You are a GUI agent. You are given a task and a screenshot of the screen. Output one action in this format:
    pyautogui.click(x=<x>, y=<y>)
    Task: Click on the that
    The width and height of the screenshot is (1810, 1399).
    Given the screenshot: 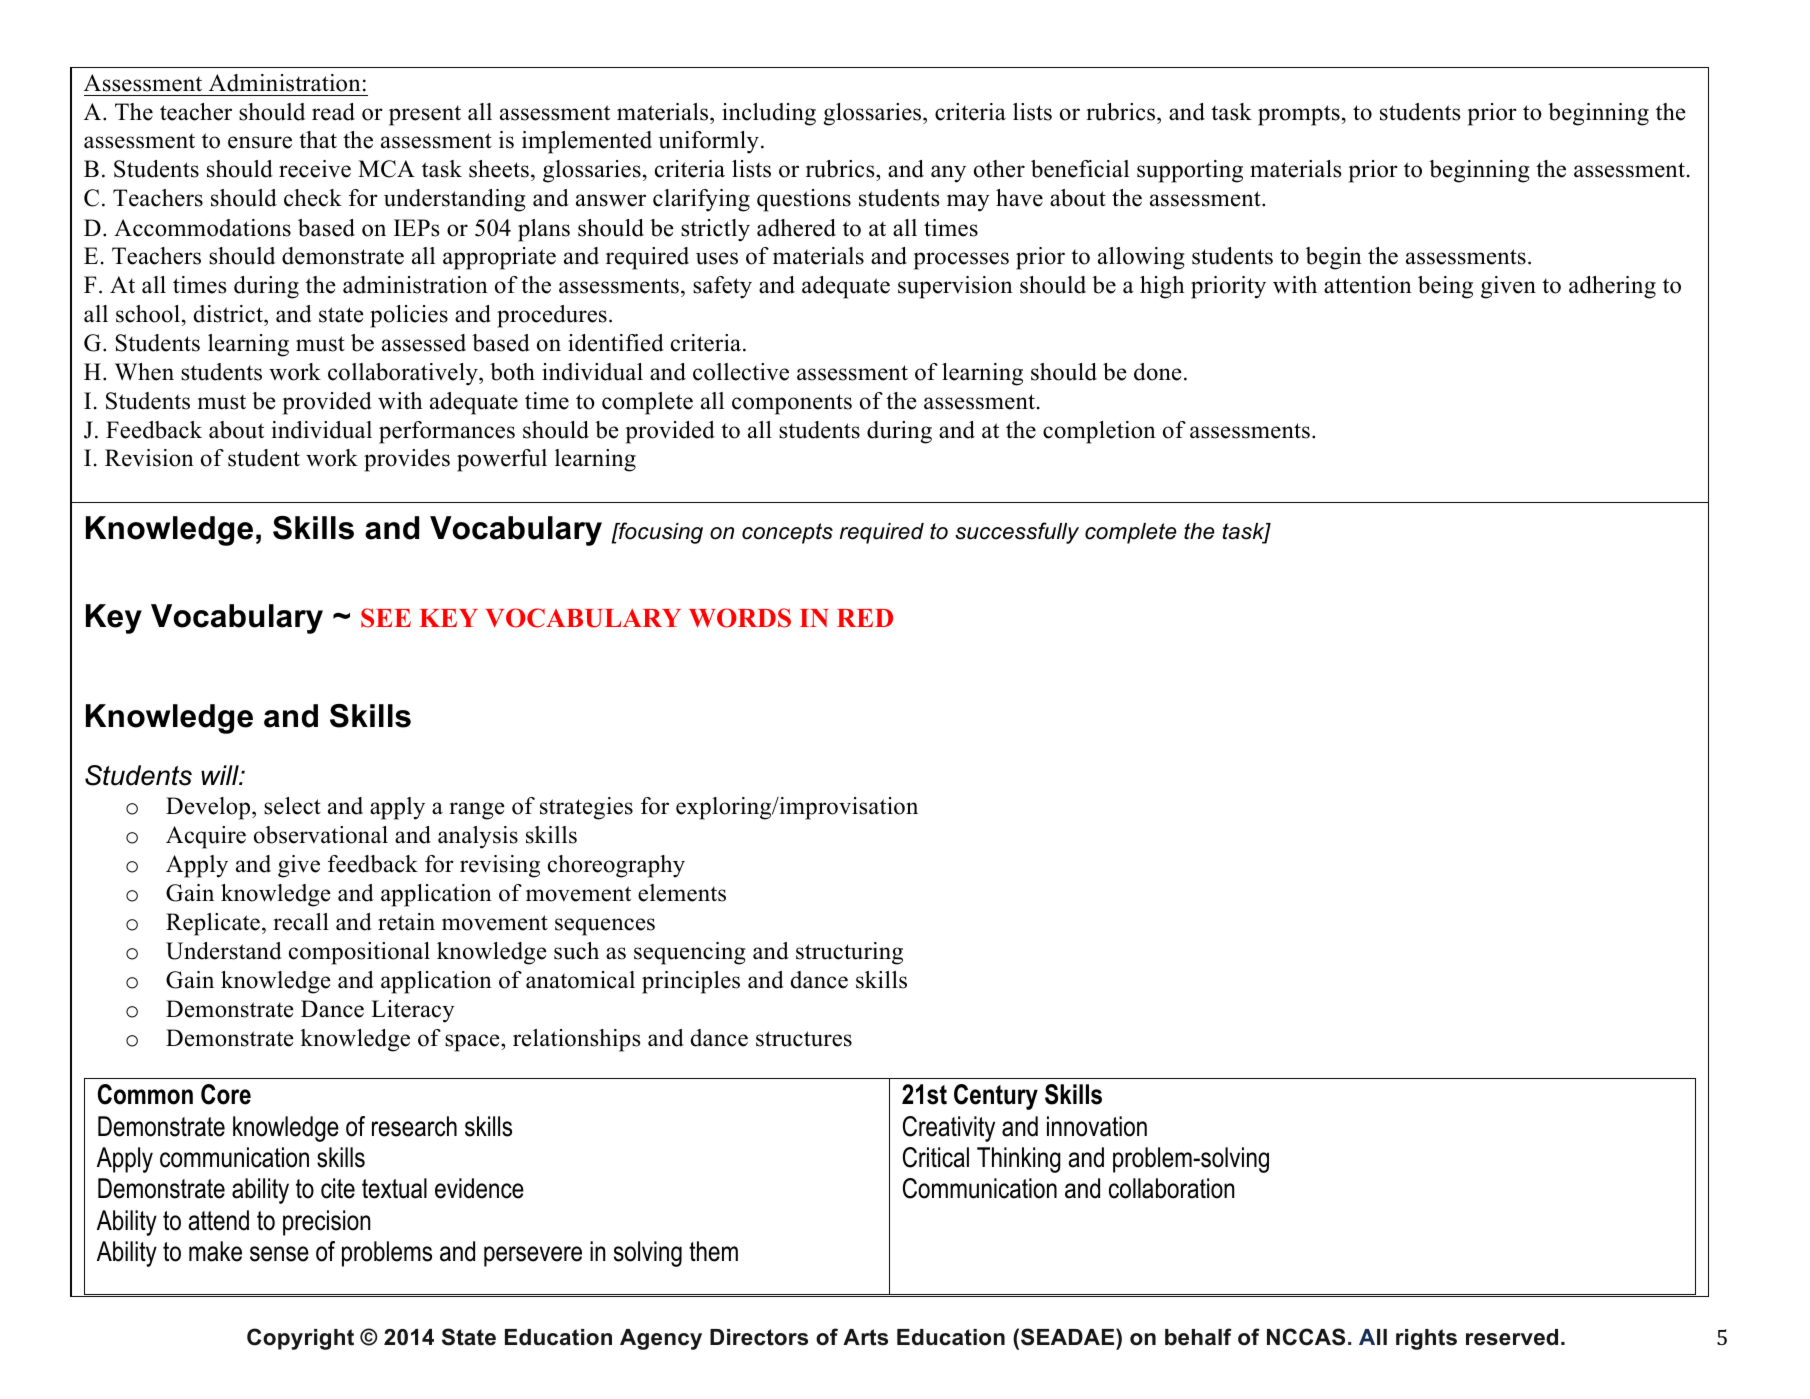 What is the action you would take?
    pyautogui.click(x=318, y=140)
